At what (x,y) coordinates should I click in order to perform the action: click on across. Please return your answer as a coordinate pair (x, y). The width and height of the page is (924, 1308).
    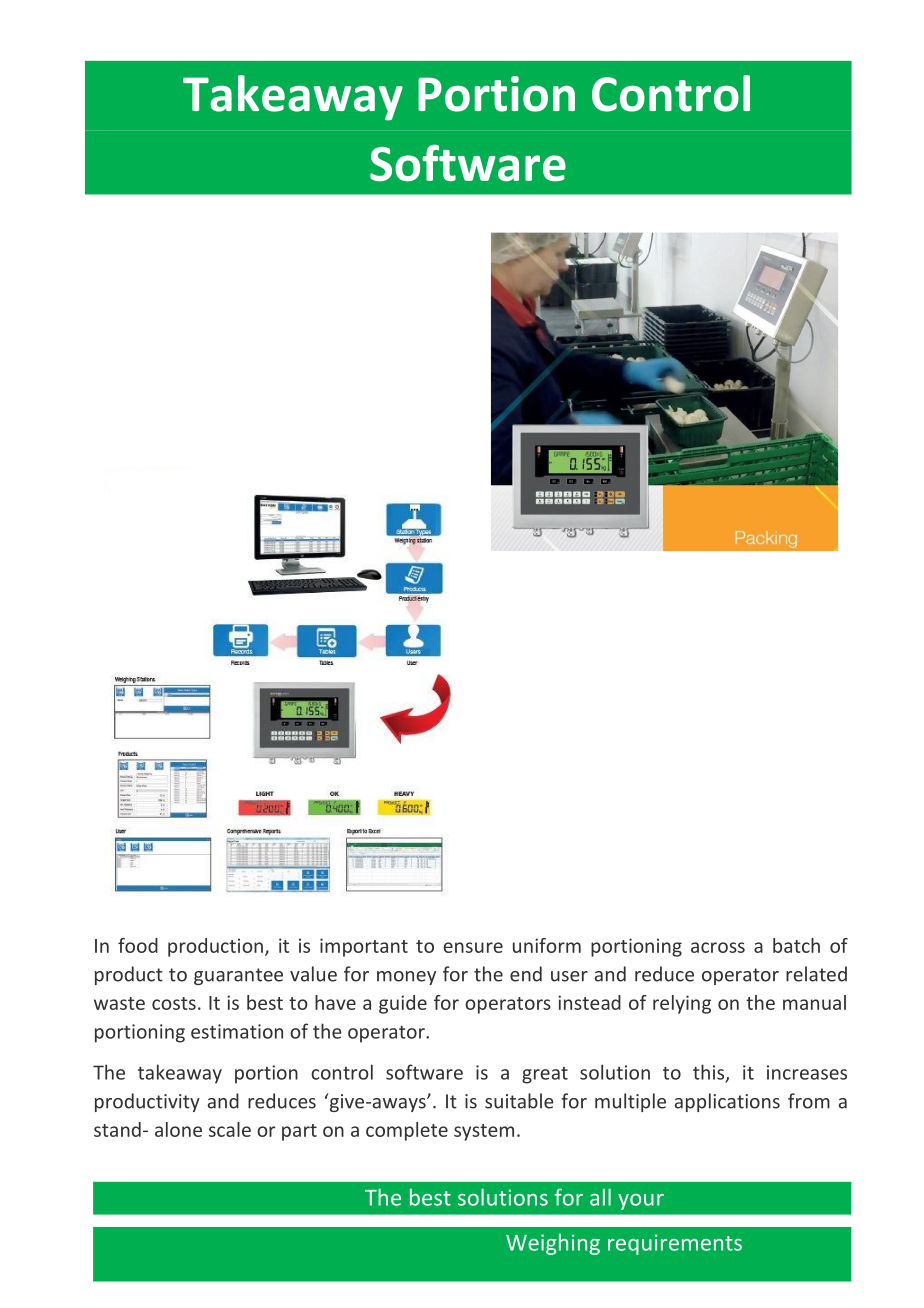
    Looking at the image, I should click on (718, 947).
